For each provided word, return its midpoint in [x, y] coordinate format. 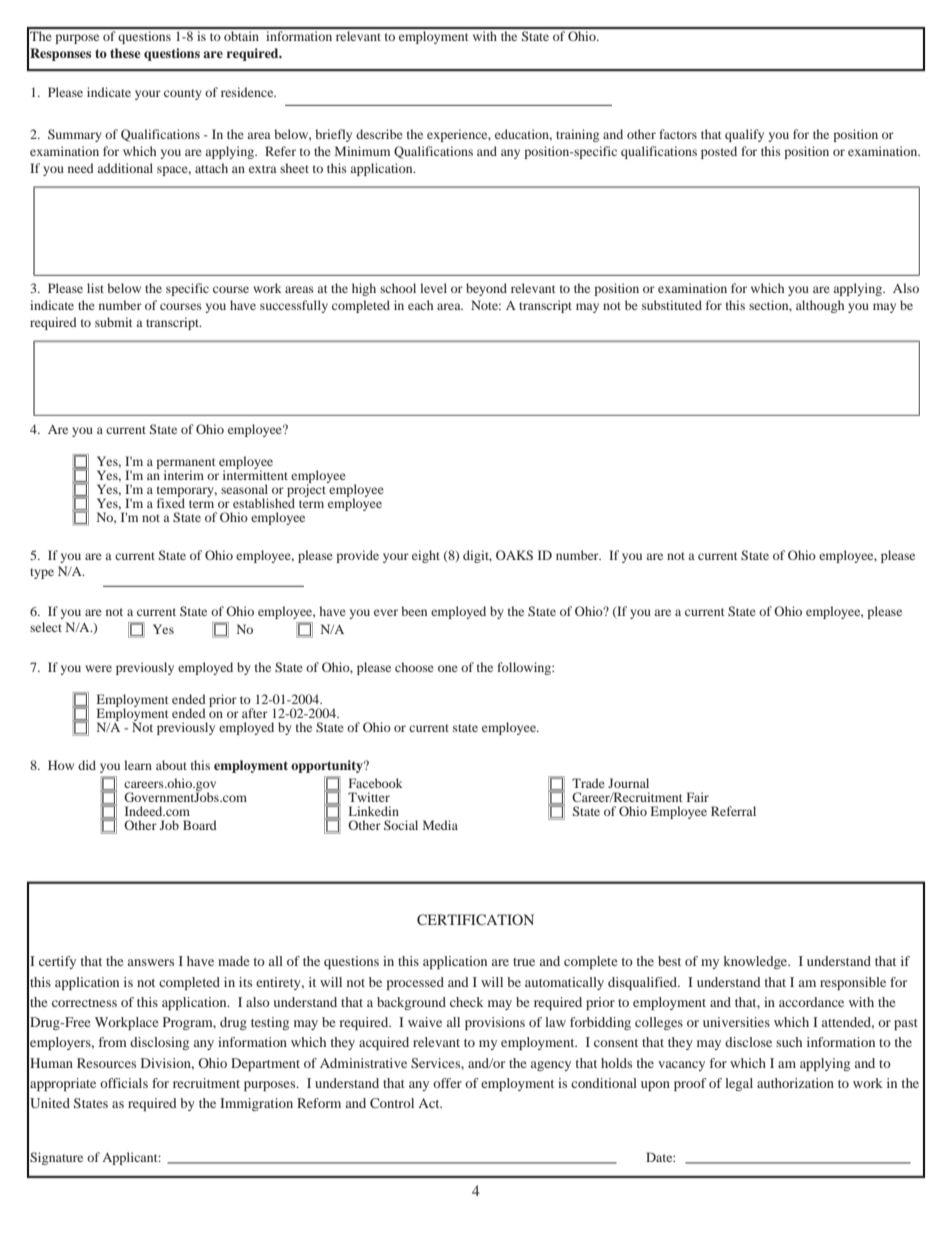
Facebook [376, 783]
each [420, 305]
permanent [186, 464]
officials [124, 1083]
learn [138, 765]
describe [379, 134]
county [183, 94]
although [820, 306]
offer [447, 1083]
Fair [698, 797]
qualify [744, 135]
